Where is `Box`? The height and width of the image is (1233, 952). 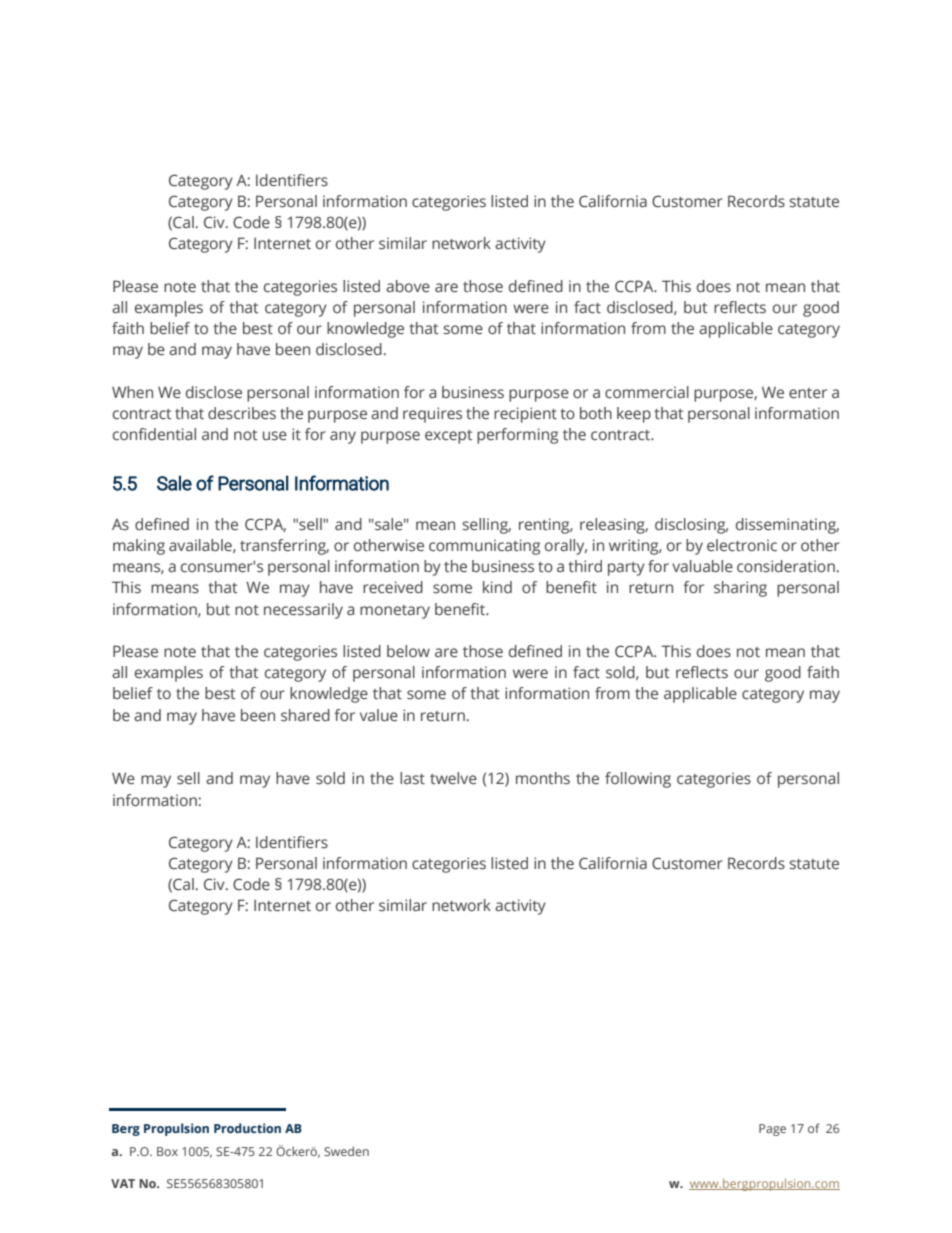
Box is located at coordinates (167, 1151).
